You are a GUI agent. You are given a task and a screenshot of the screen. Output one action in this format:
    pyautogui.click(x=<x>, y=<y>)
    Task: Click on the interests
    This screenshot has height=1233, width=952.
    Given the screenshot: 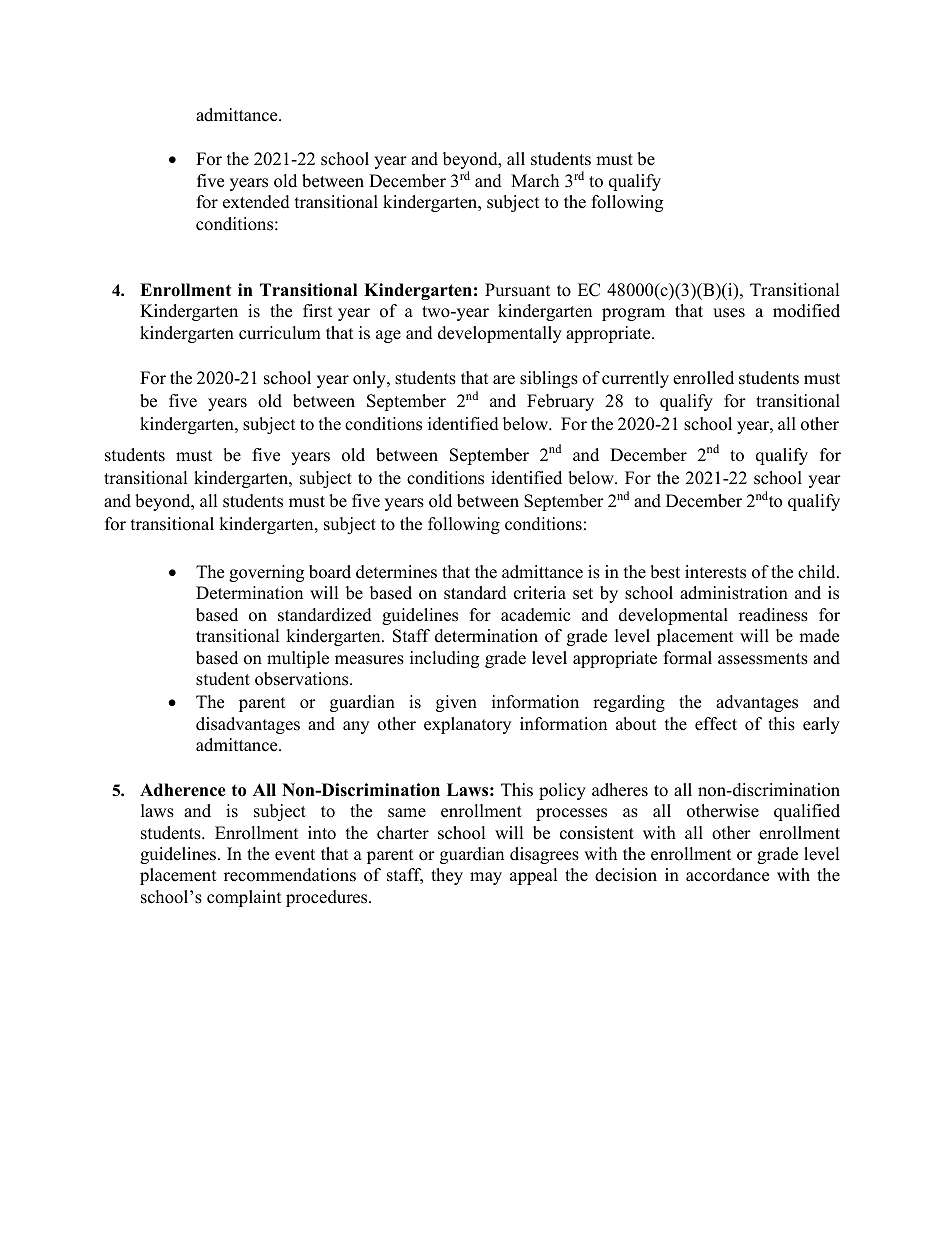 What is the action you would take?
    pyautogui.click(x=715, y=572)
